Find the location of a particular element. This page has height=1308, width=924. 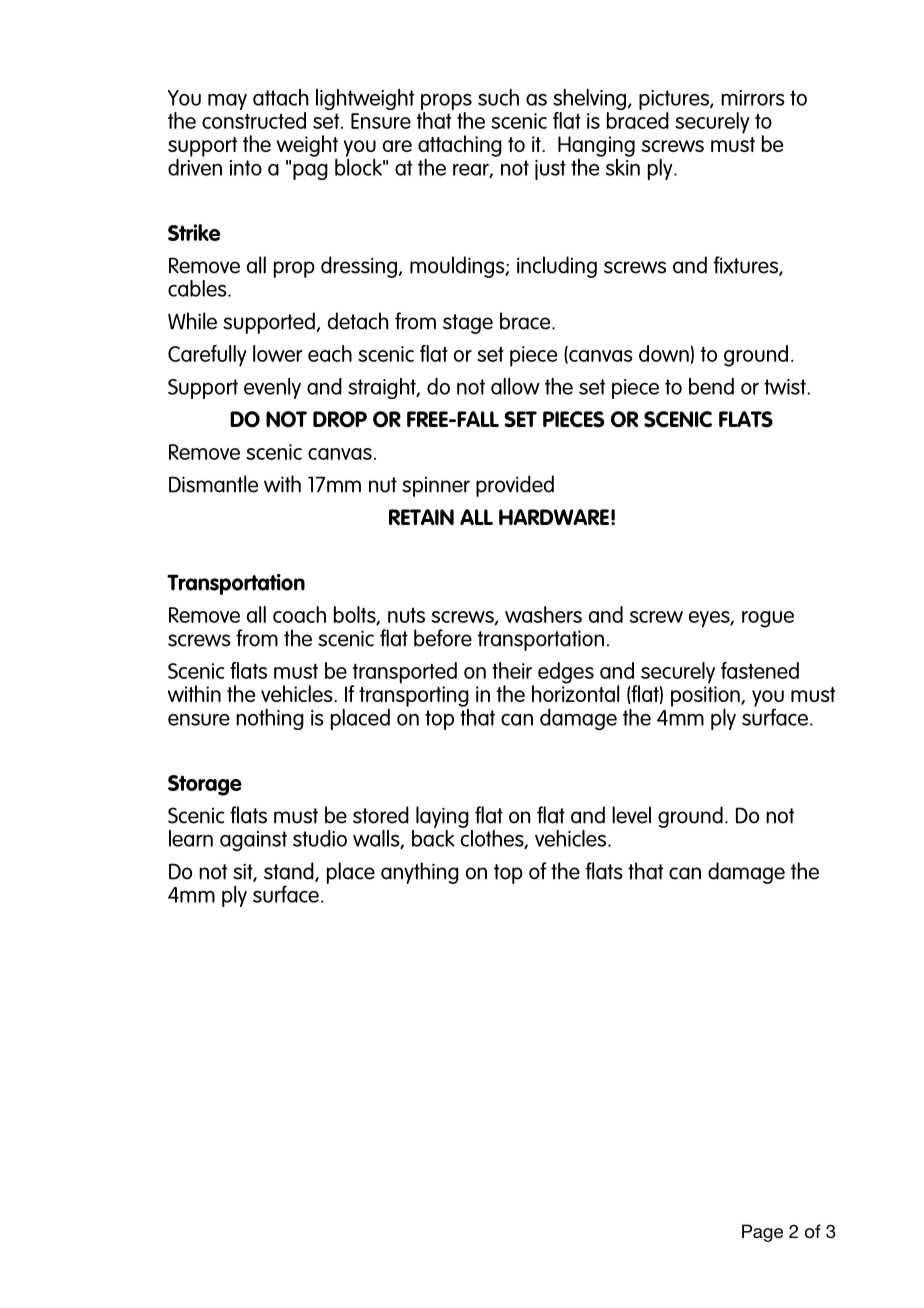

their is located at coordinates (512, 670).
